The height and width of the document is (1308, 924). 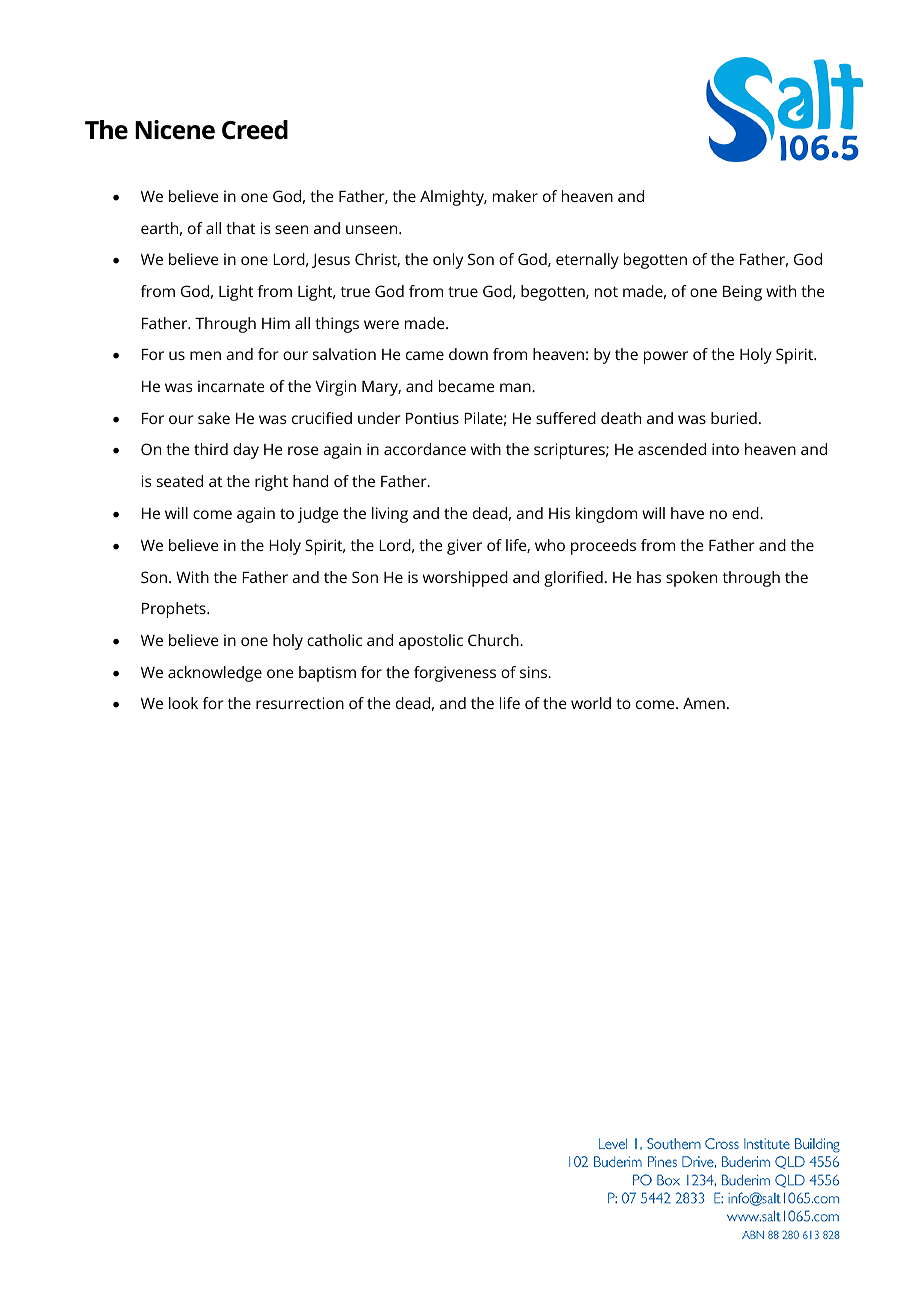 What do you see at coordinates (515, 196) in the document?
I see `maker` at bounding box center [515, 196].
